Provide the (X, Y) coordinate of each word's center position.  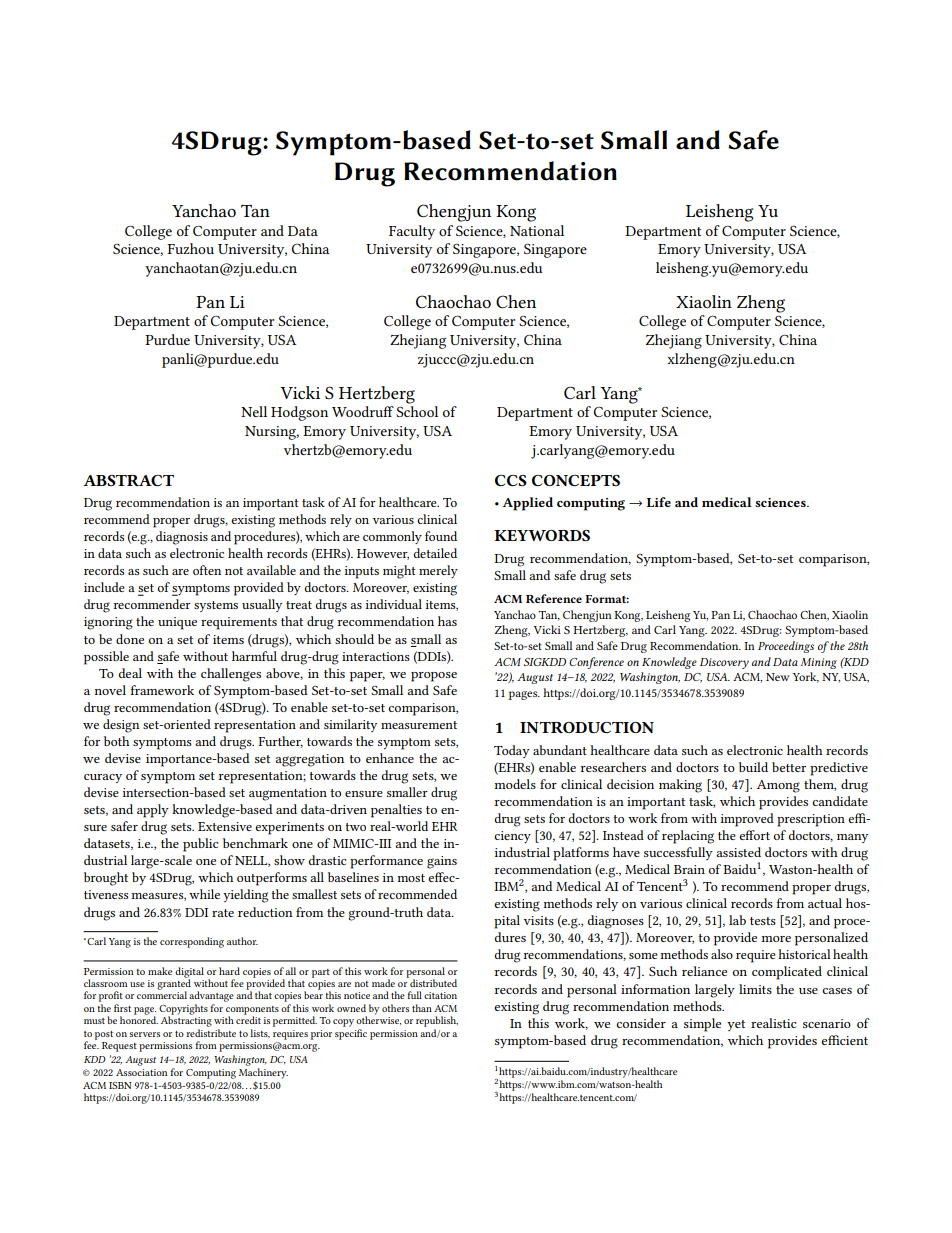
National (537, 230)
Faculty (412, 232)
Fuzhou (190, 248)
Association (141, 1072)
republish (437, 1021)
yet (736, 1025)
